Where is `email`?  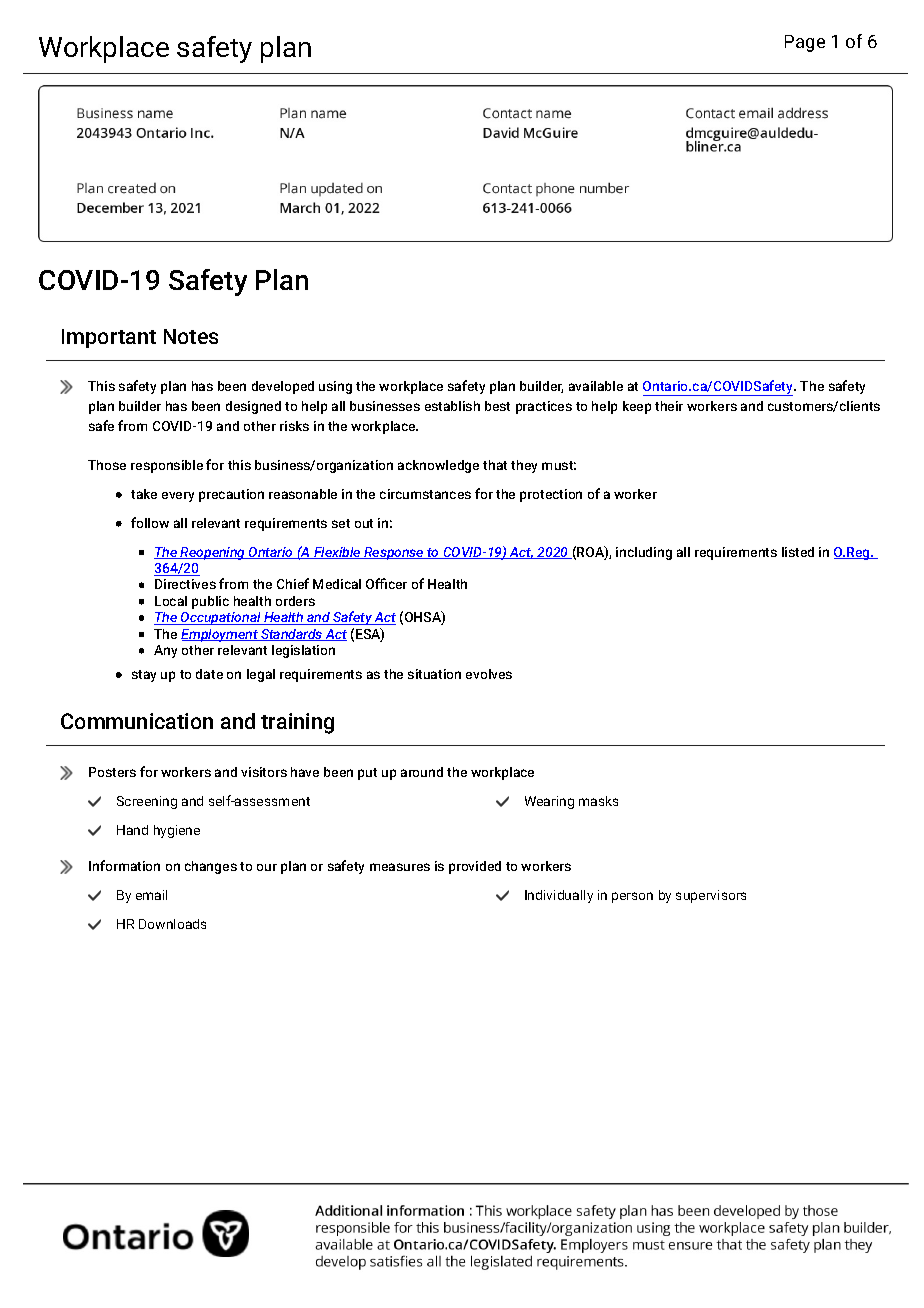 email is located at coordinates (151, 895).
